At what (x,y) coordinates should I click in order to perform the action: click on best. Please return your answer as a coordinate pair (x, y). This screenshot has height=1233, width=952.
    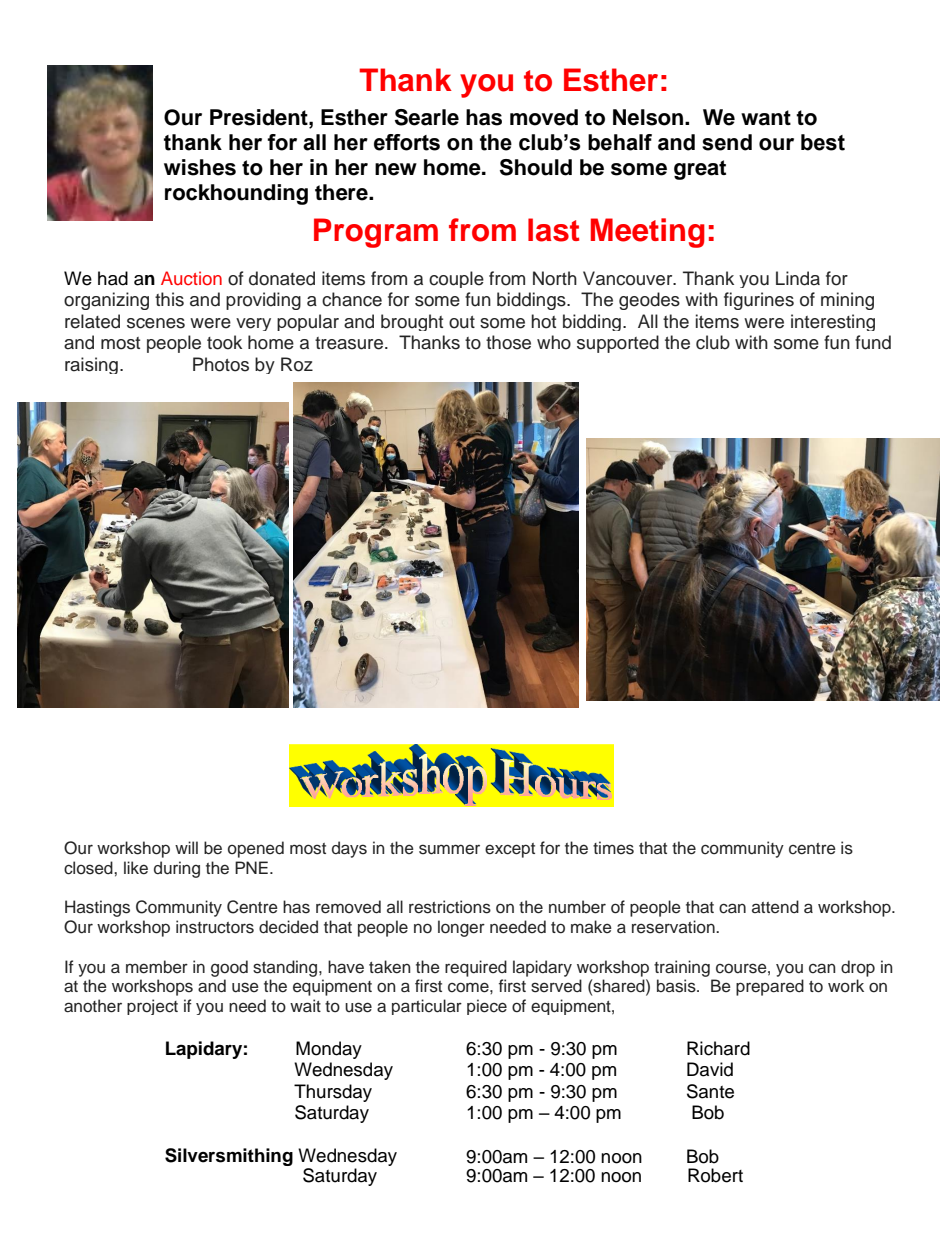
    Looking at the image, I should click on (823, 142).
